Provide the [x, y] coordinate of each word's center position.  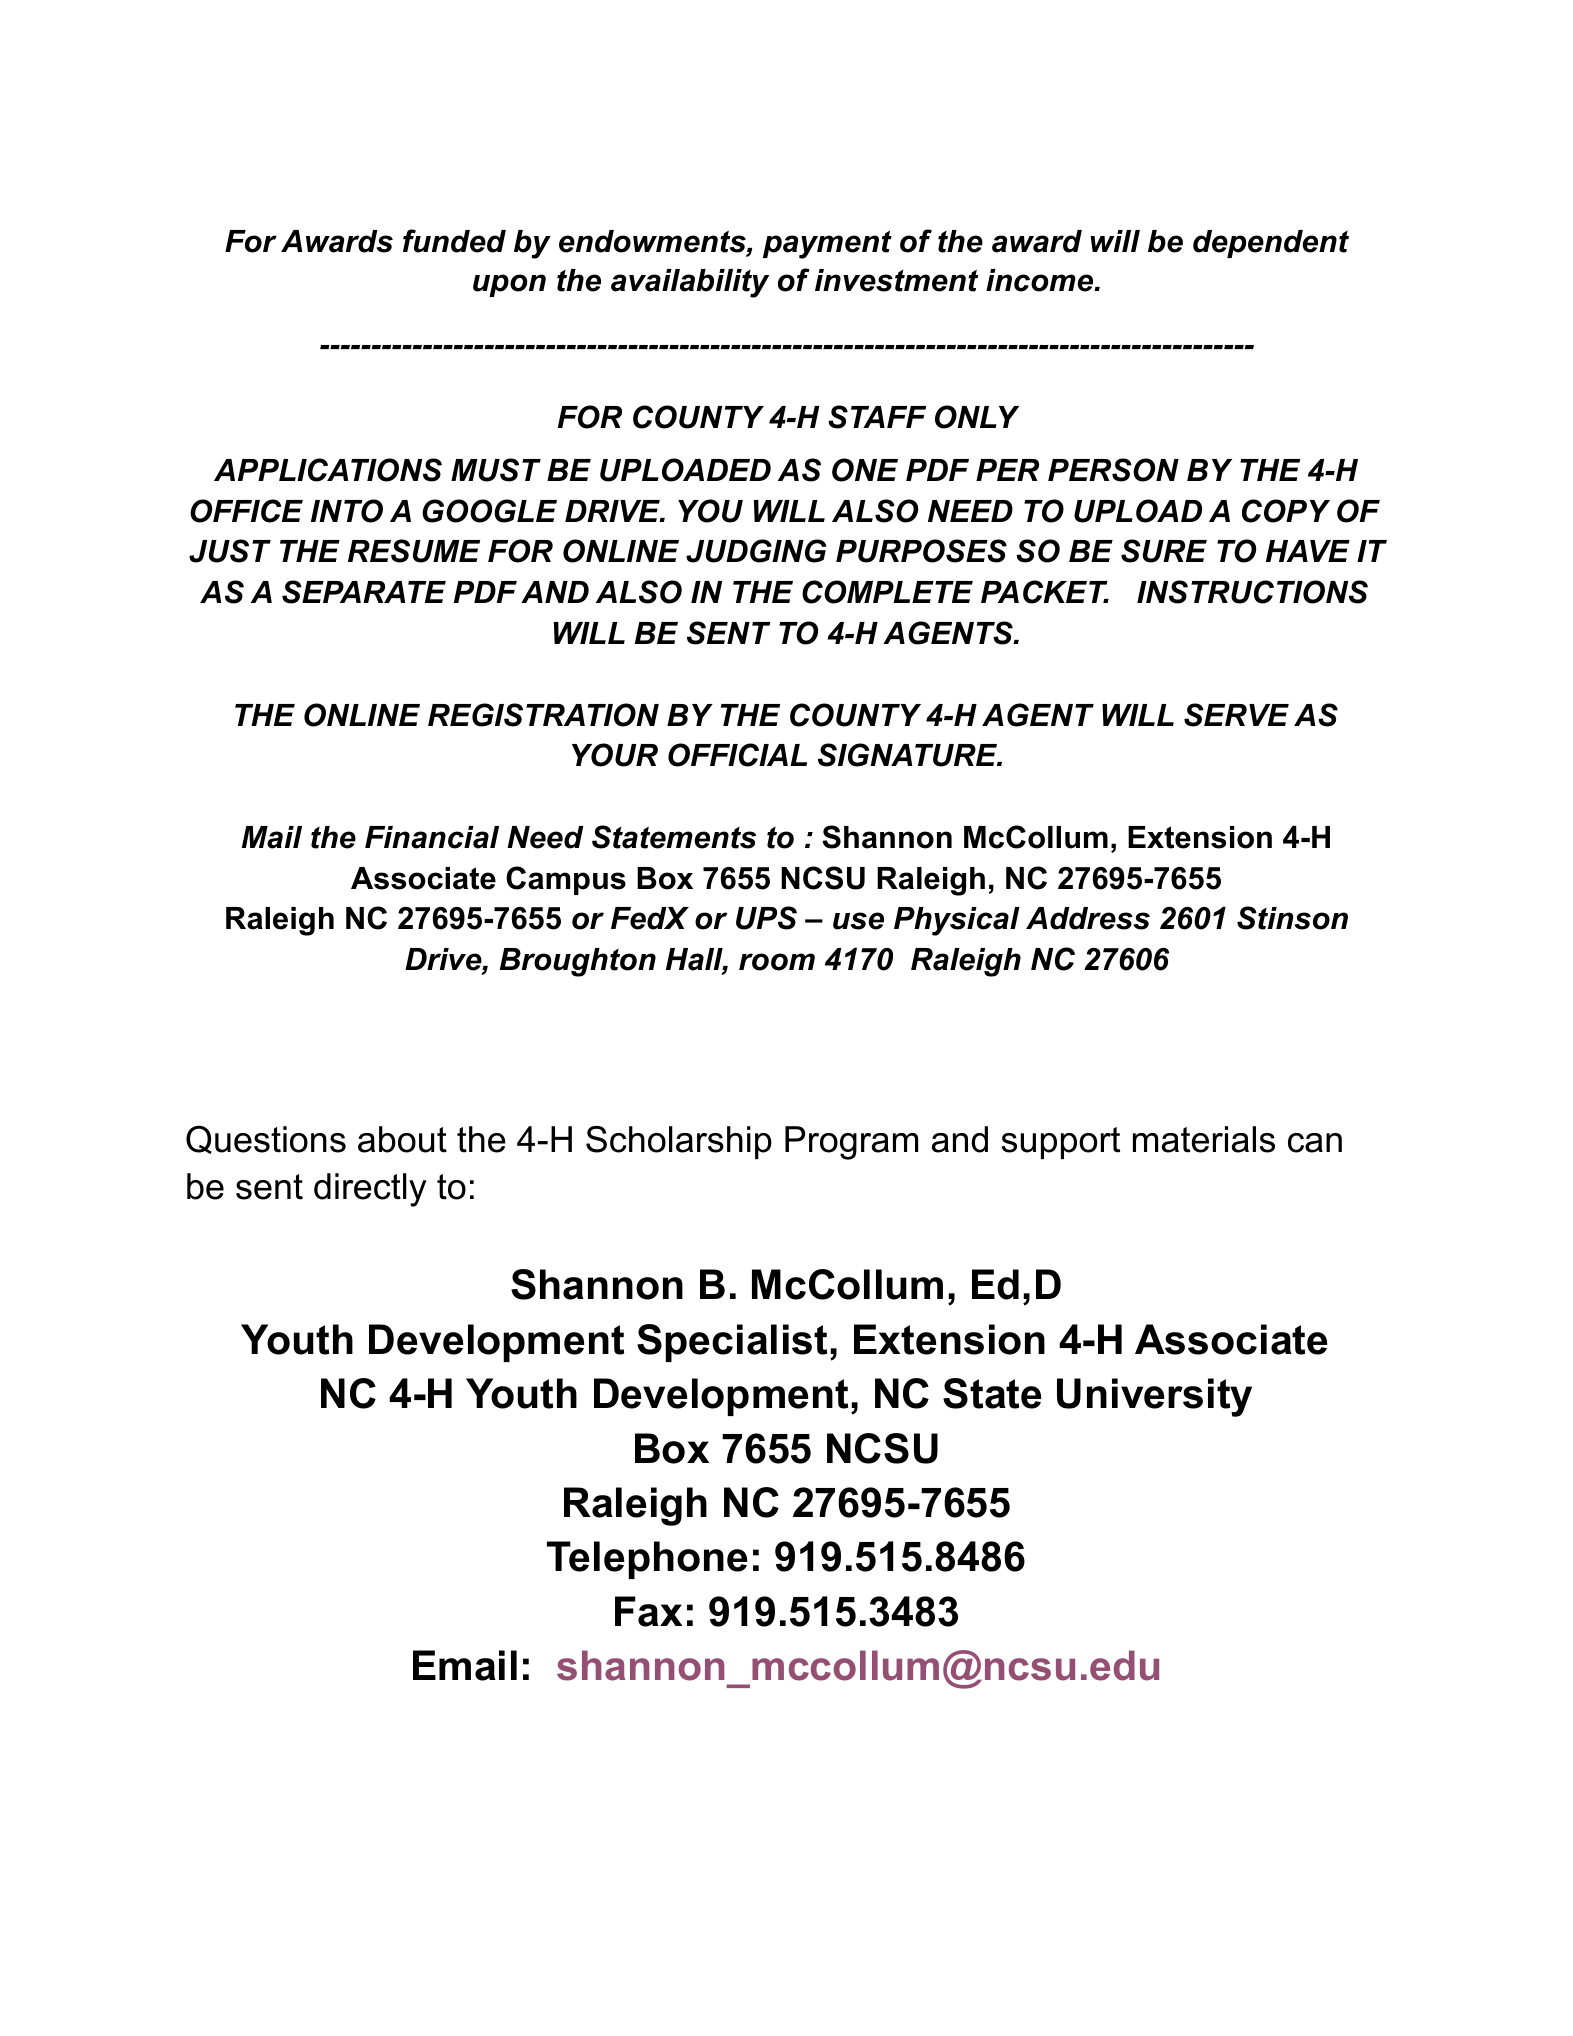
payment [827, 244]
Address [1088, 918]
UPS [766, 918]
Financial [432, 837]
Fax [648, 1611]
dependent [1271, 244]
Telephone [647, 1560]
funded [454, 241]
